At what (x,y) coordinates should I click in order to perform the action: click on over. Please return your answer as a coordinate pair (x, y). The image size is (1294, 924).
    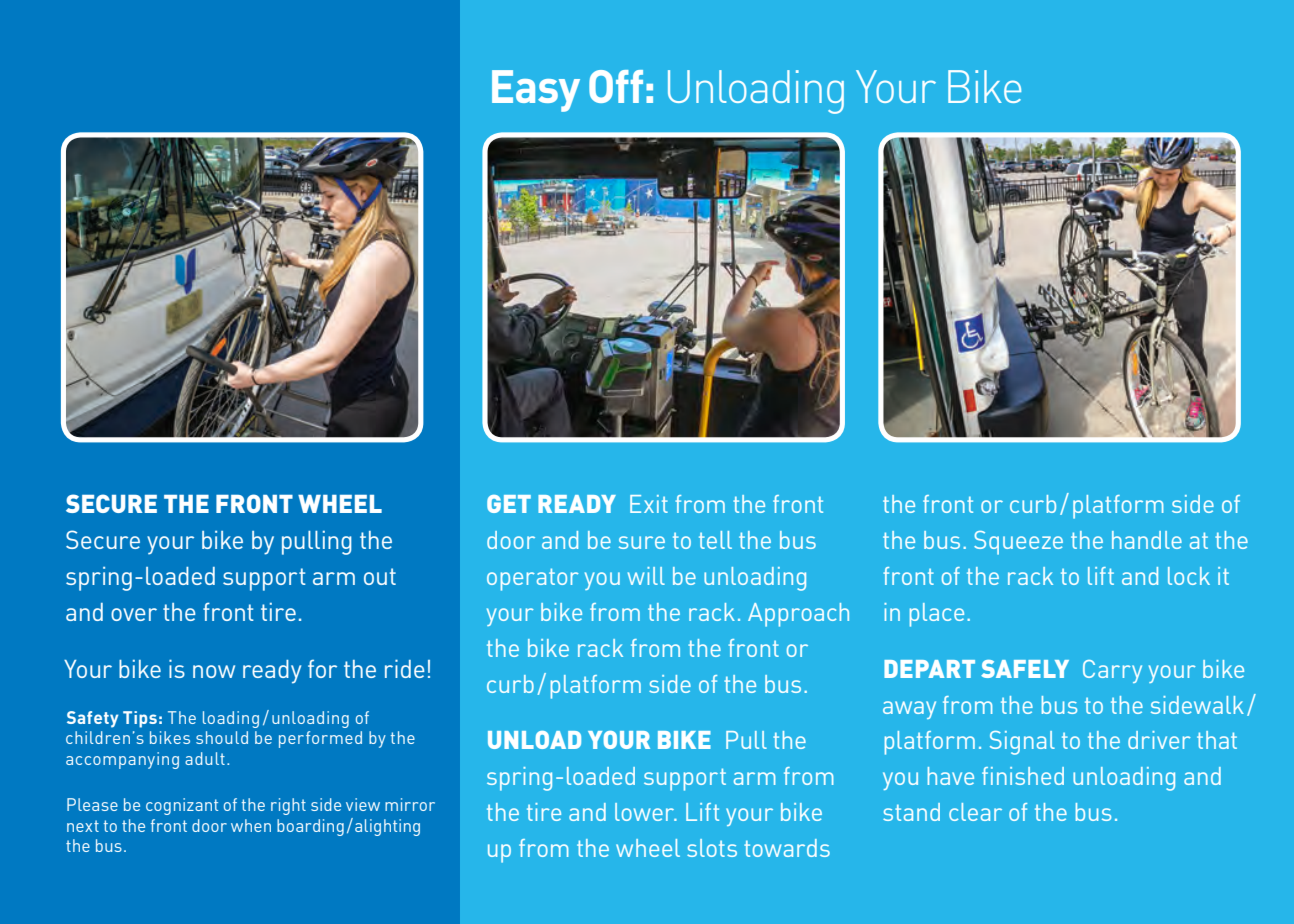
    Looking at the image, I should click on (134, 614).
